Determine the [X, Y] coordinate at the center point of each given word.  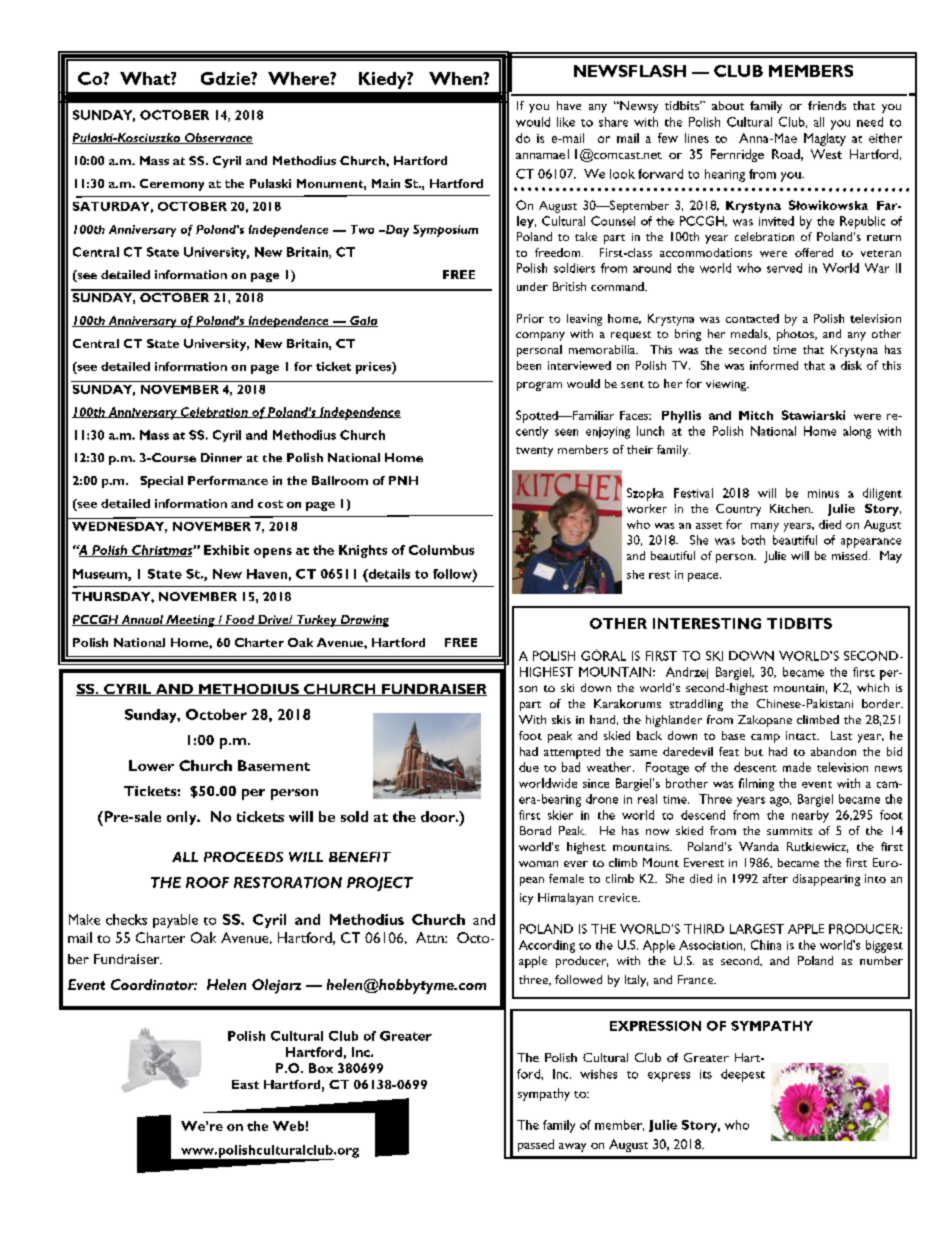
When [456, 78]
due [529, 767]
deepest [743, 1075]
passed [536, 1145]
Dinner [221, 457]
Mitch [756, 415]
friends [827, 105]
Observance [218, 138]
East [245, 1084]
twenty [534, 452]
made [797, 767]
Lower [151, 765]
